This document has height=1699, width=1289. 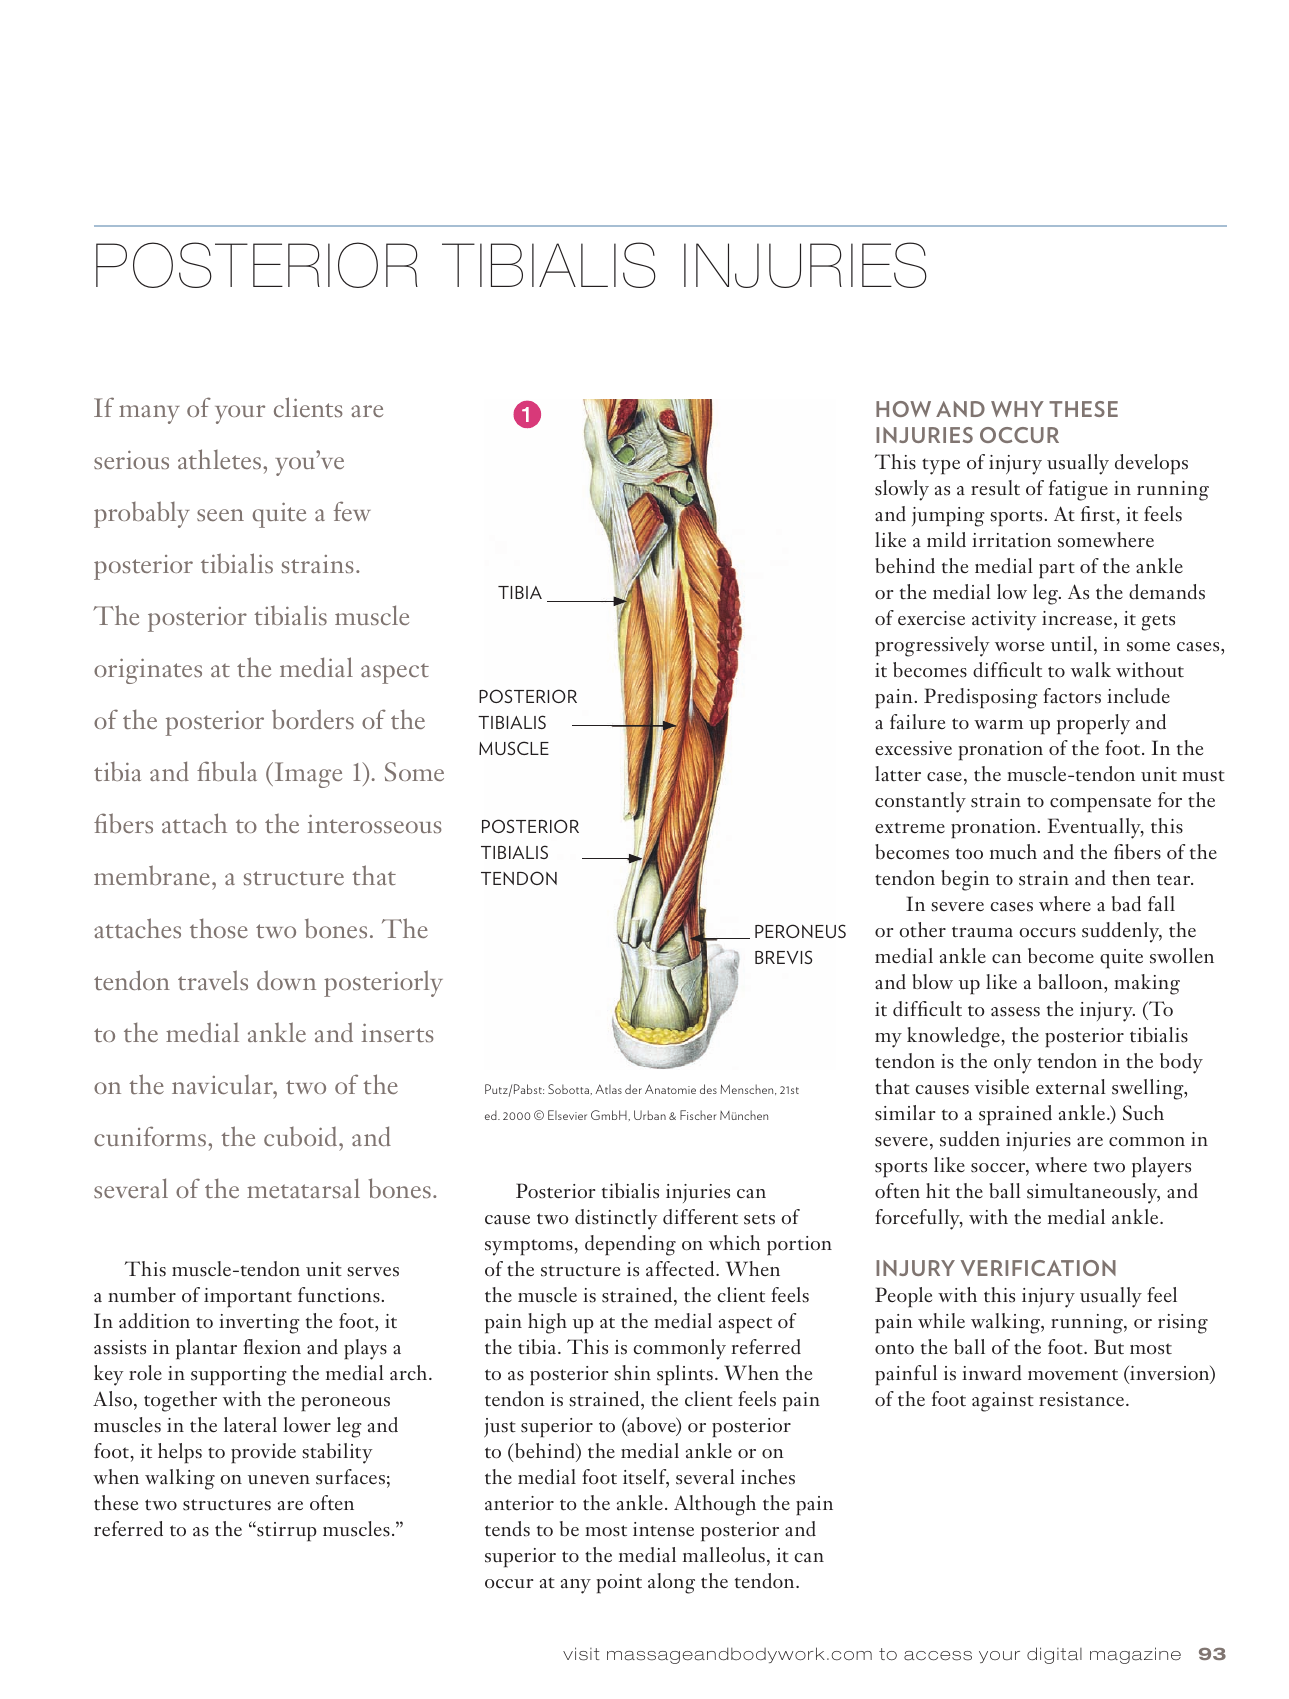 What do you see at coordinates (903, 409) in the document?
I see `How` at bounding box center [903, 409].
